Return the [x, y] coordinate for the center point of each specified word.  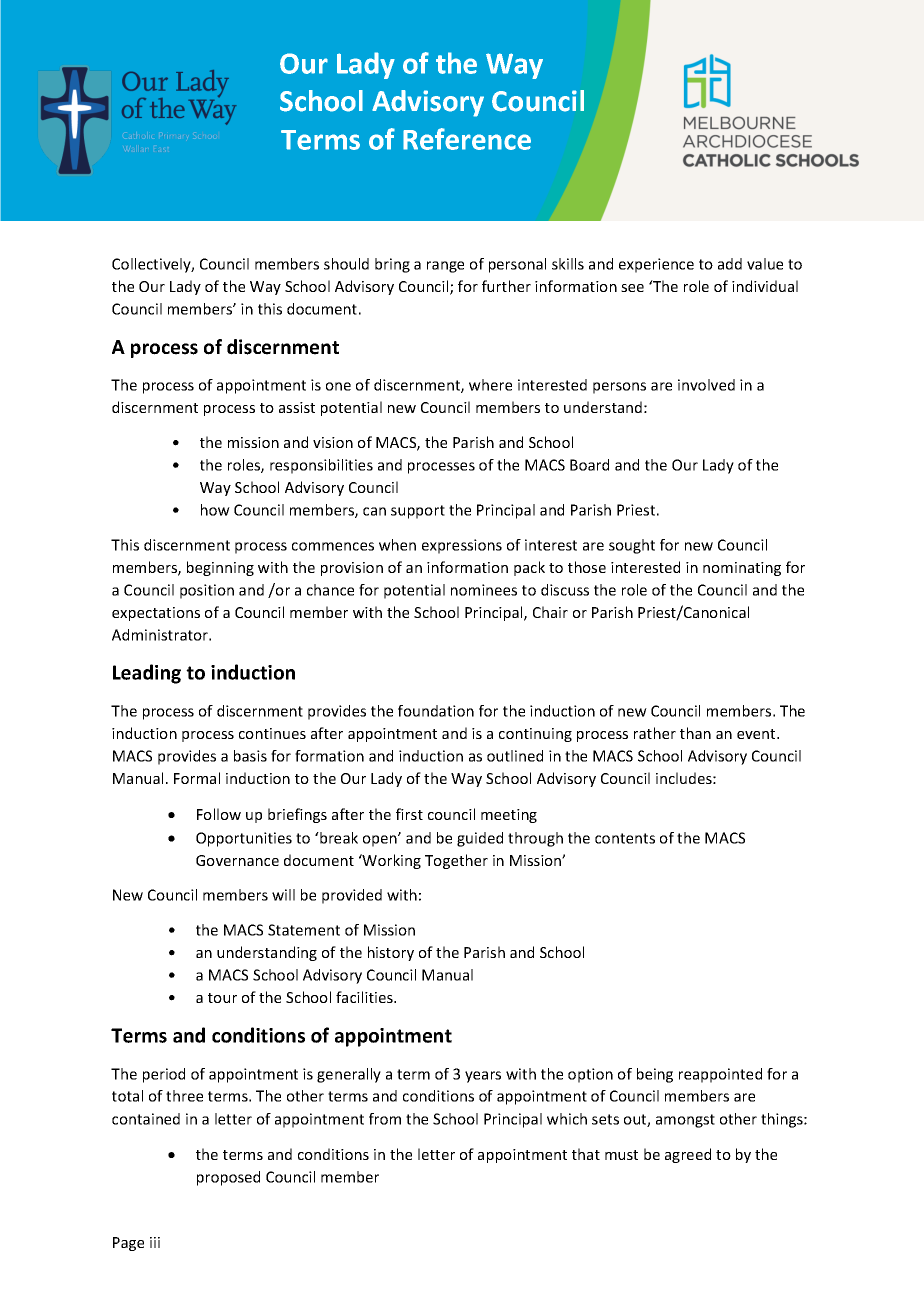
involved [706, 385]
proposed [228, 1178]
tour [222, 998]
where [490, 385]
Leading [147, 674]
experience [656, 265]
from [385, 1119]
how [215, 510]
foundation [436, 711]
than [695, 733]
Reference [467, 139]
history [391, 953]
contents [625, 838]
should [346, 264]
